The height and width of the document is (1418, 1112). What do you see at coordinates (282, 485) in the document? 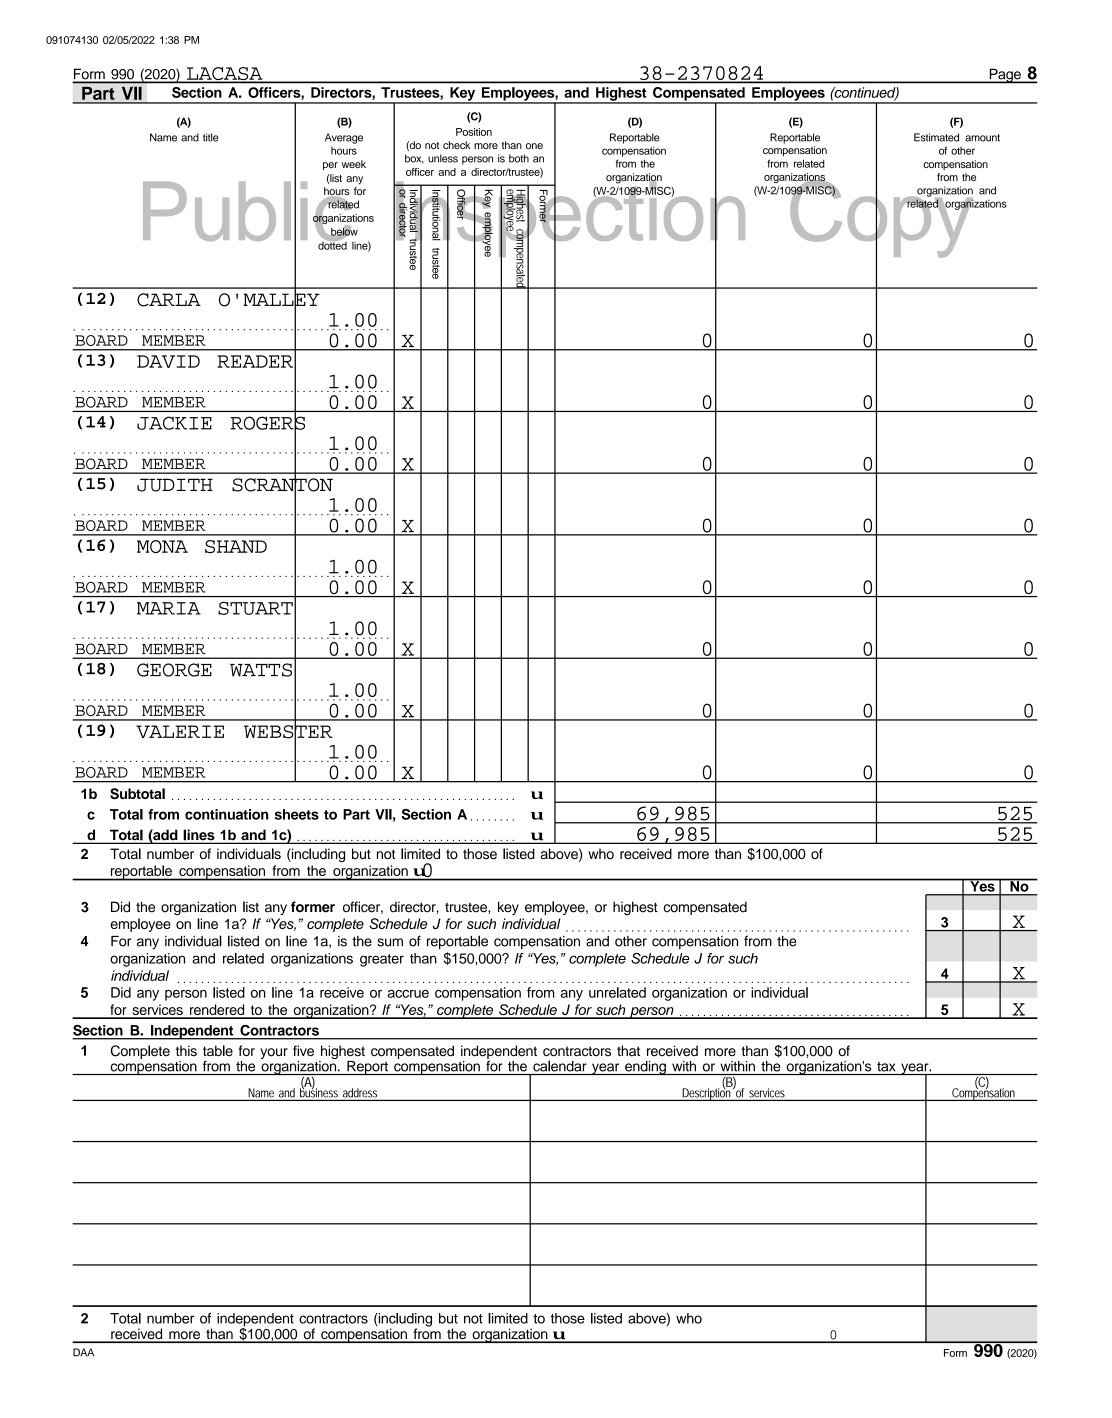
I see `SCRANTON` at bounding box center [282, 485].
